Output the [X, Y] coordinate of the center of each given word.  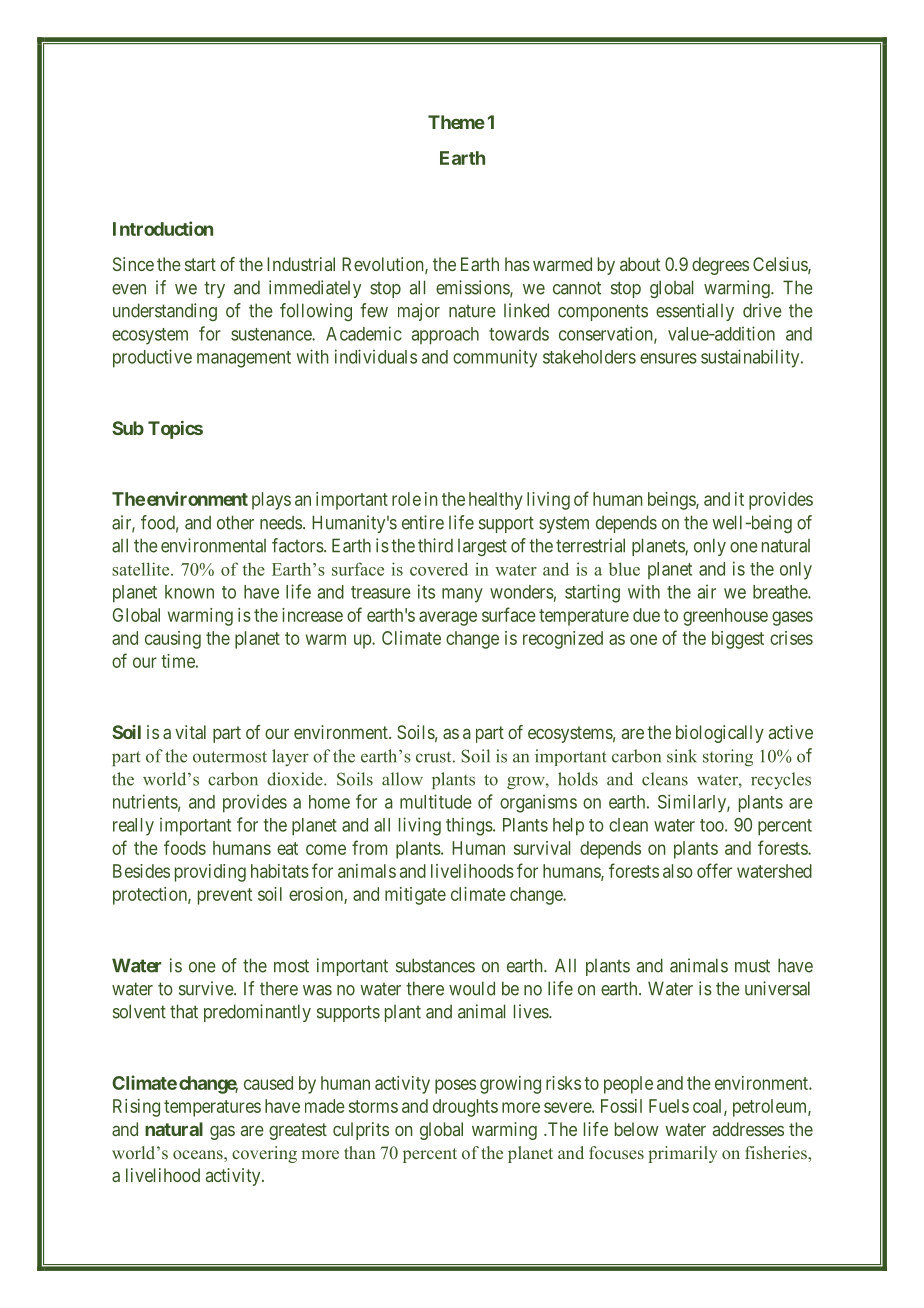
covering [264, 1154]
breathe [781, 592]
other [235, 522]
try [214, 289]
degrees [720, 266]
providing [210, 873]
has [517, 264]
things [469, 826]
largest [482, 547]
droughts [465, 1108]
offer [714, 870]
